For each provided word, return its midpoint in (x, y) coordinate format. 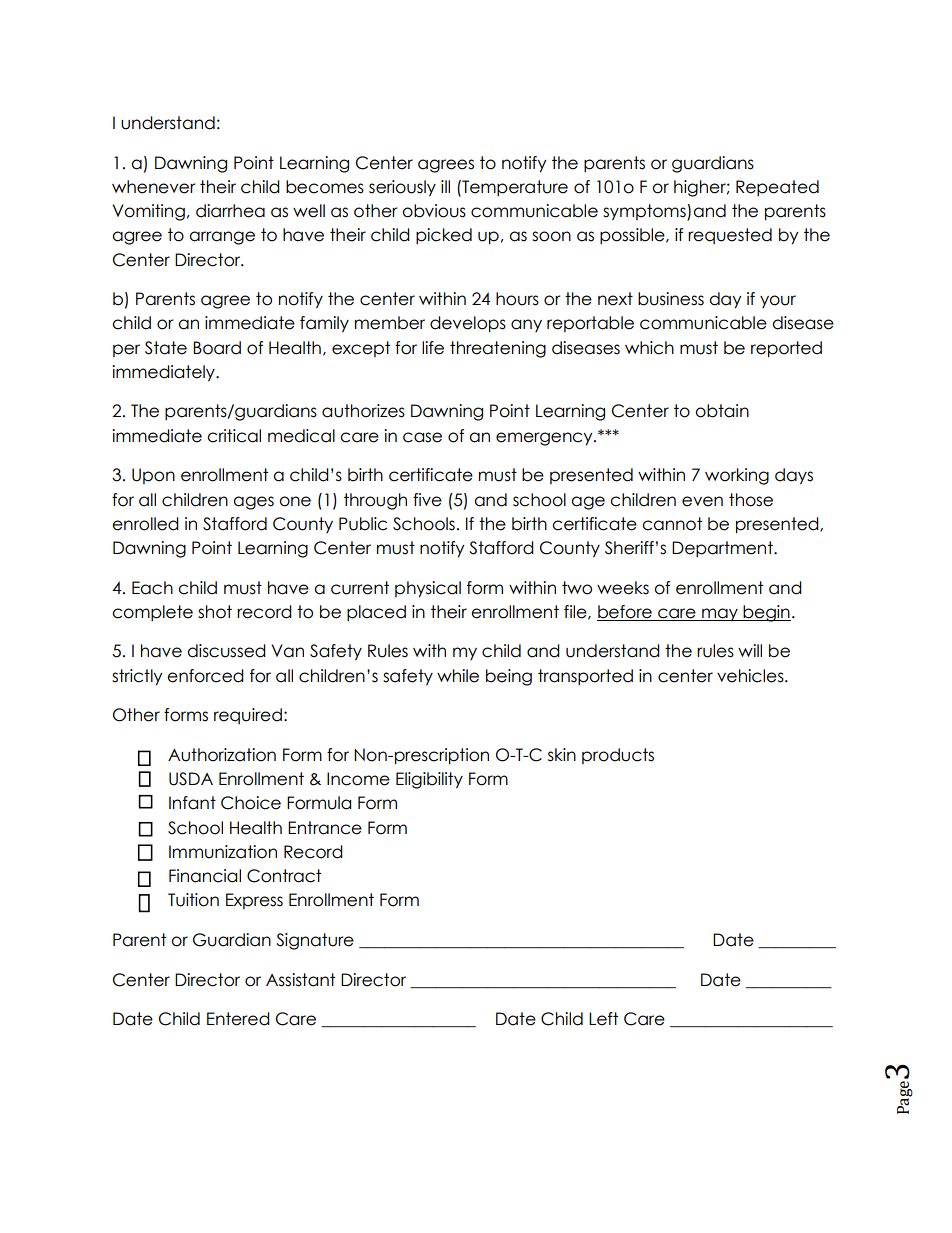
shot (215, 612)
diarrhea (230, 211)
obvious (434, 211)
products (618, 756)
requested (730, 236)
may (720, 615)
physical (428, 589)
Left (603, 1019)
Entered (238, 1019)
